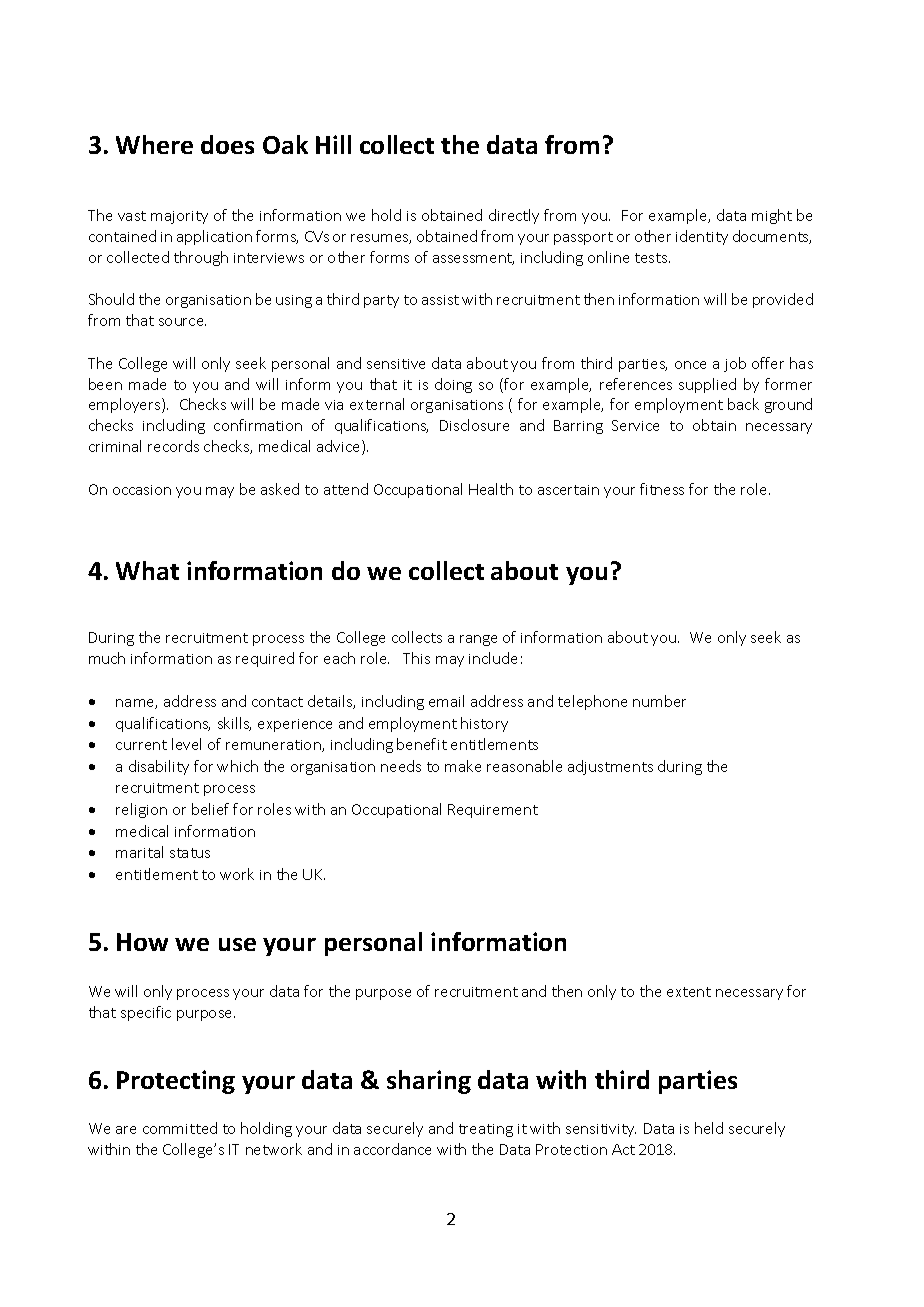 The width and height of the page is (924, 1307). Describe the element at coordinates (154, 144) in the page. I see `Where` at that location.
